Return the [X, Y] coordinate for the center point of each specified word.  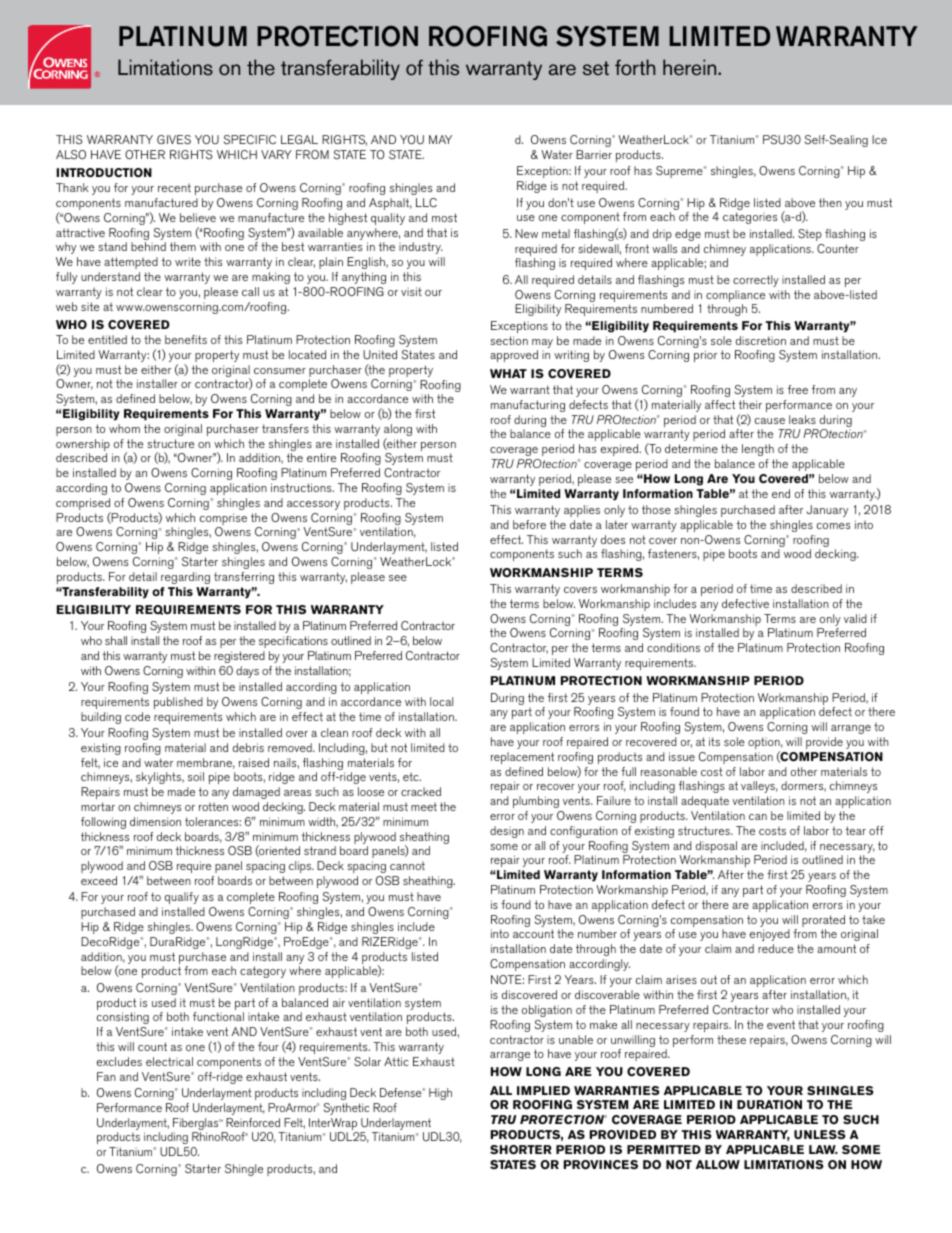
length [758, 450]
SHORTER [521, 1150]
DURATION [769, 1104]
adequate [705, 802]
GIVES [174, 140]
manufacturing [528, 406]
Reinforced [253, 1122]
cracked [421, 791]
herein [691, 67]
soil [196, 776]
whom [124, 428]
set [596, 68]
